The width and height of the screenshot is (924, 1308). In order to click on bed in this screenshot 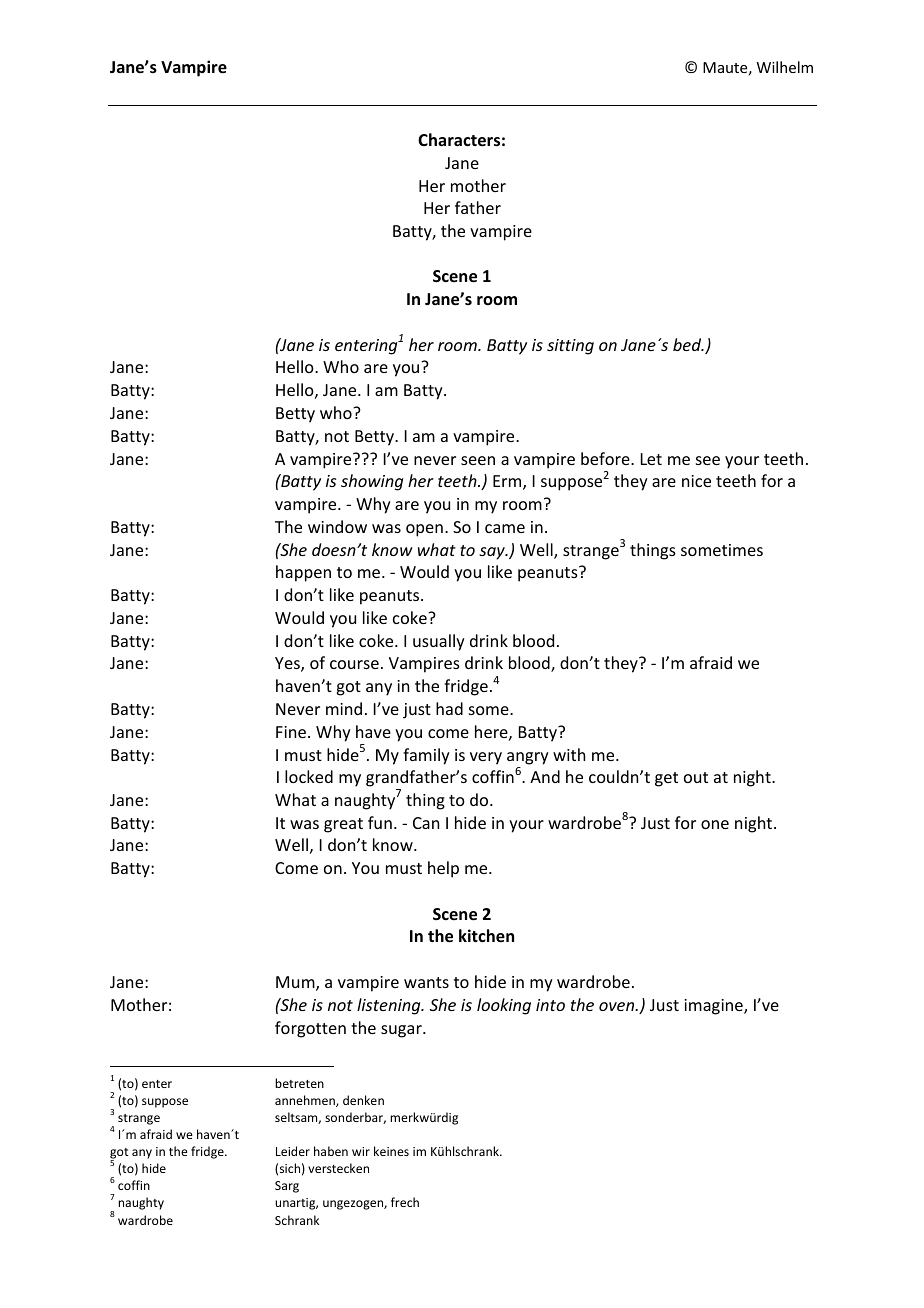, I will do `click(688, 344)`.
